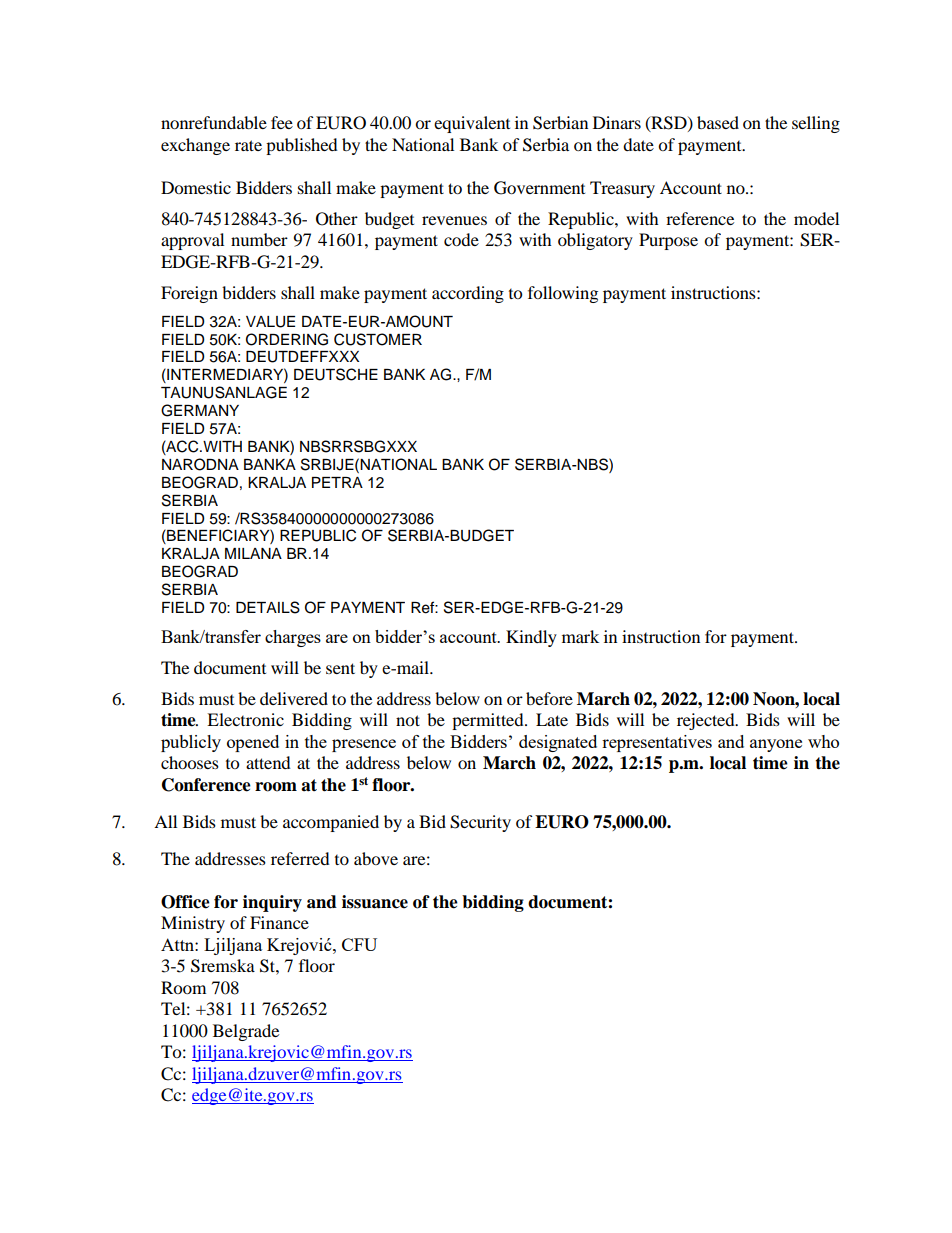 This screenshot has width=952, height=1233. What do you see at coordinates (245, 719) in the screenshot?
I see `Electronic` at bounding box center [245, 719].
